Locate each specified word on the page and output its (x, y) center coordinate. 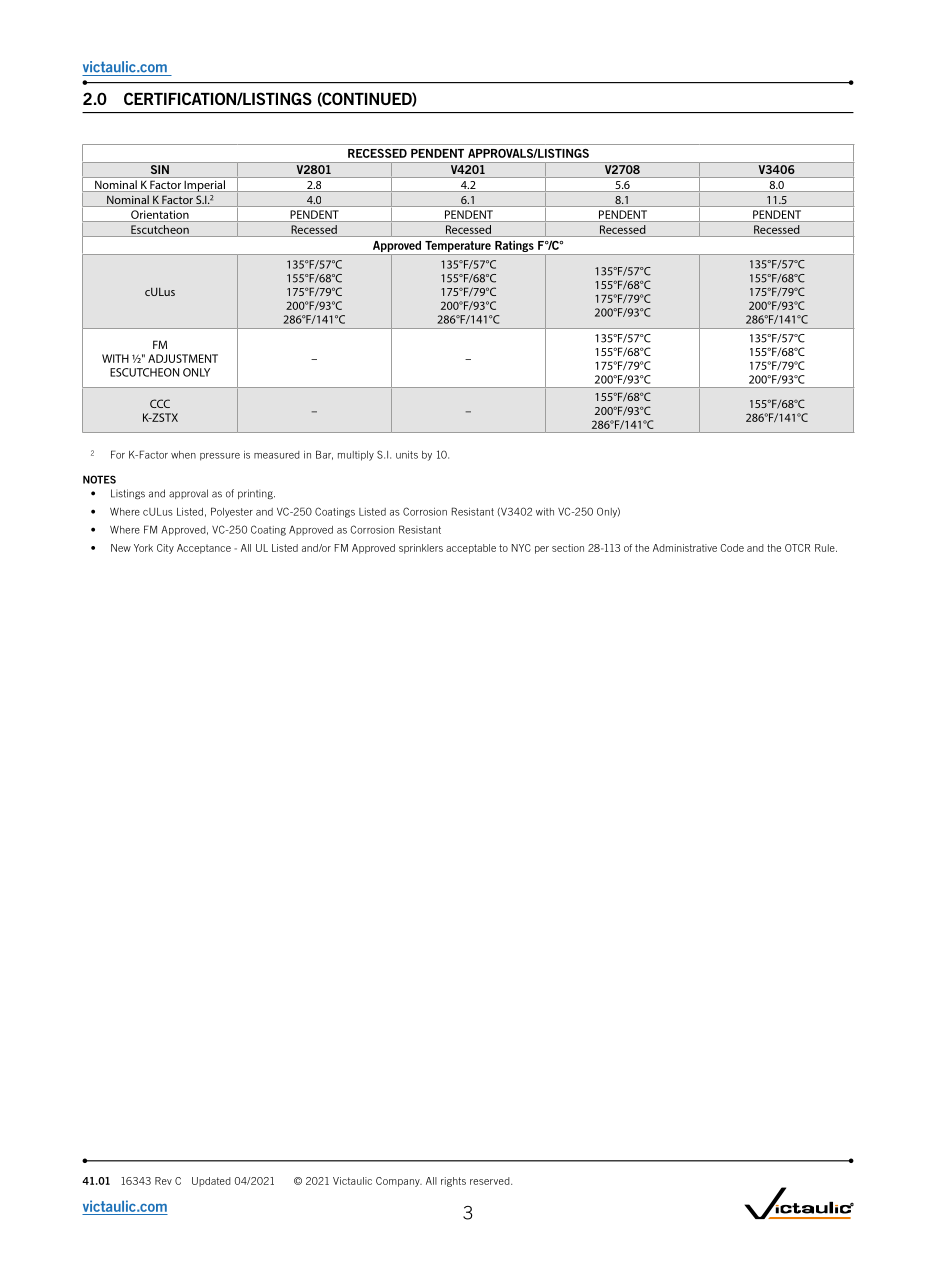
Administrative (685, 548)
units (407, 455)
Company (399, 1182)
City (165, 549)
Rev (163, 1181)
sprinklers (421, 549)
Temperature (458, 248)
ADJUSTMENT (183, 358)
